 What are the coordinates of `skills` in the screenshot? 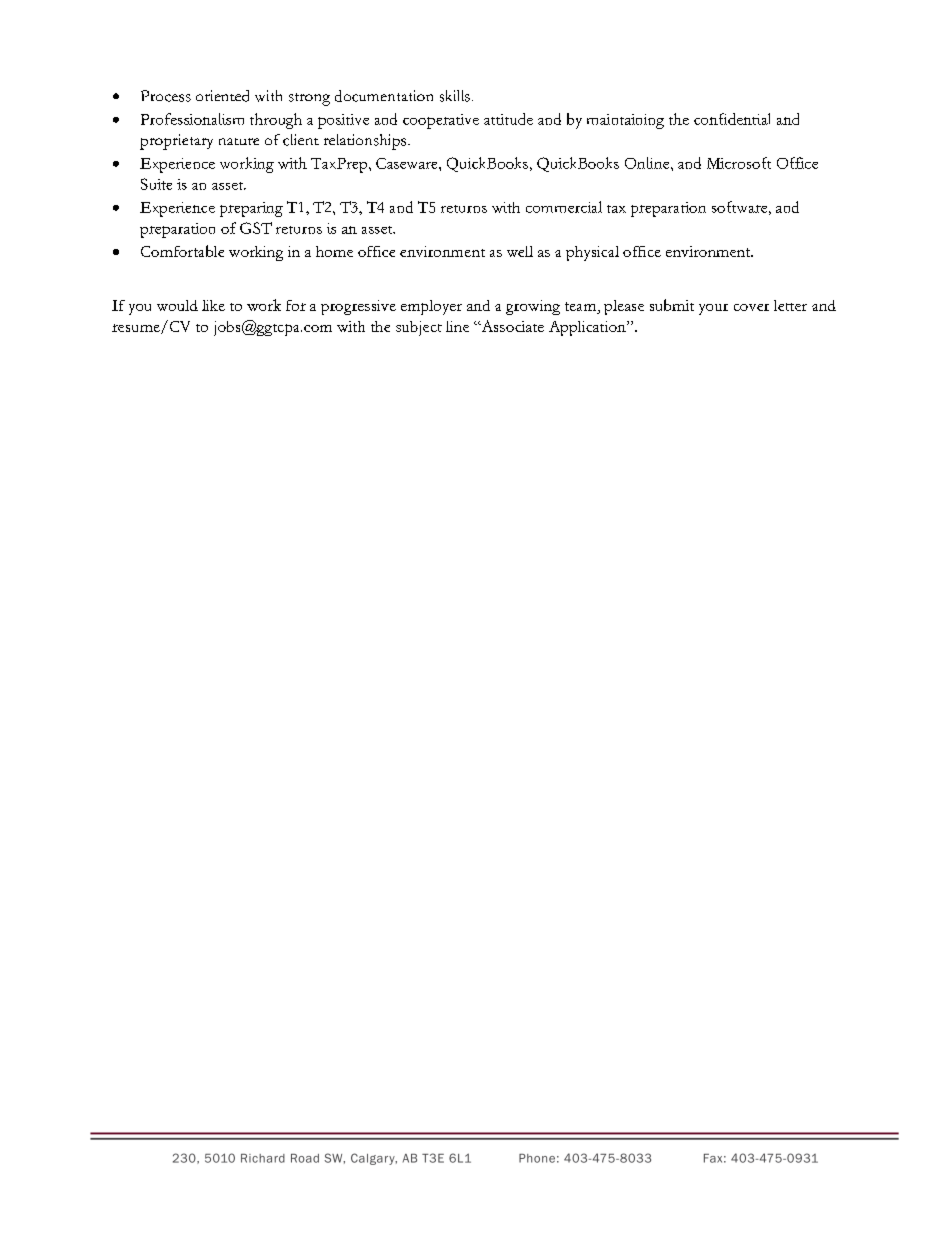 It's located at (455, 96).
